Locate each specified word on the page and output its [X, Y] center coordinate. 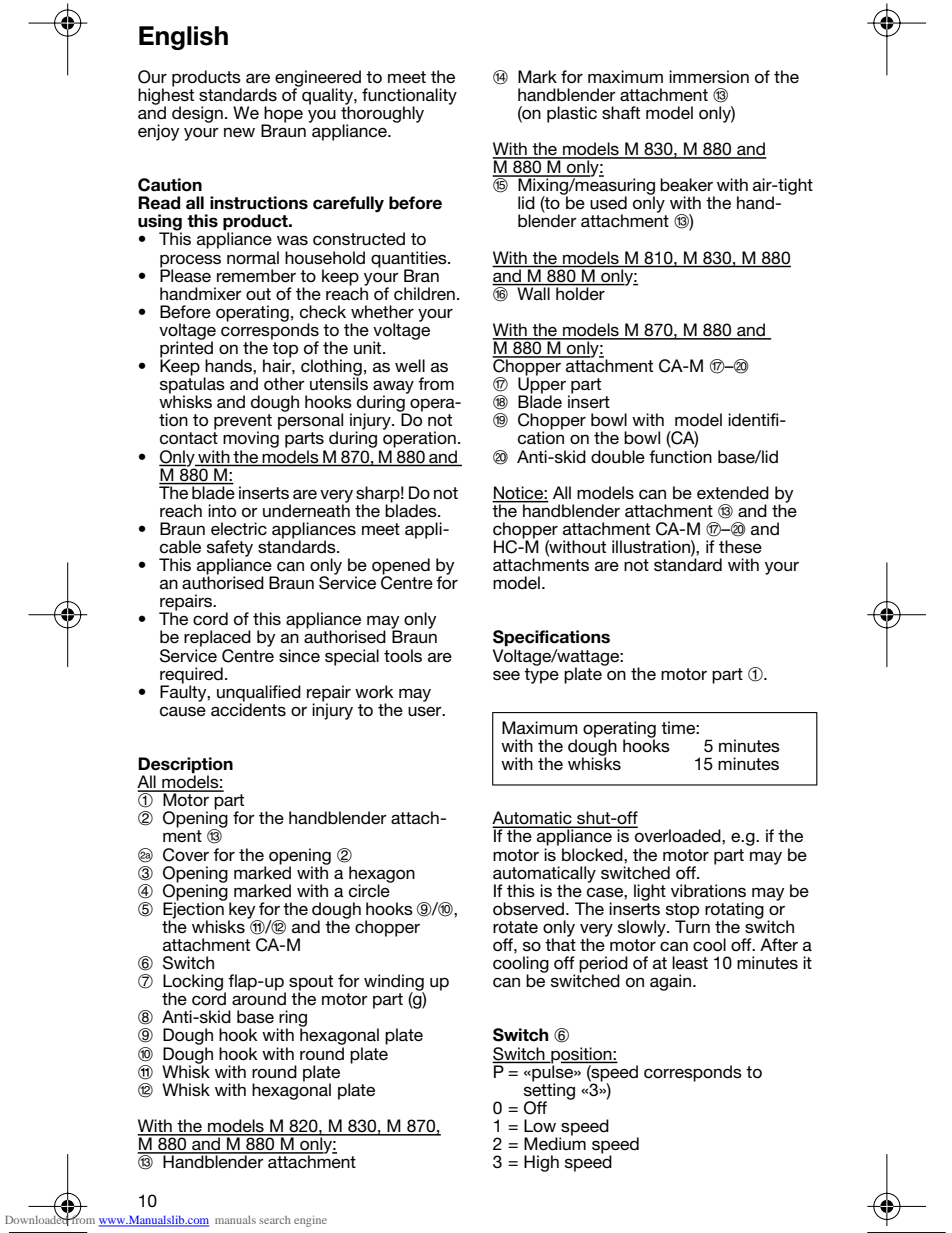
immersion [709, 76]
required [191, 676]
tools [403, 655]
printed [186, 349]
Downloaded [37, 1219]
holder [580, 292]
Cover [186, 855]
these [740, 546]
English [183, 38]
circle [370, 890]
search [275, 1220]
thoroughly [382, 114]
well [410, 365]
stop [682, 912]
